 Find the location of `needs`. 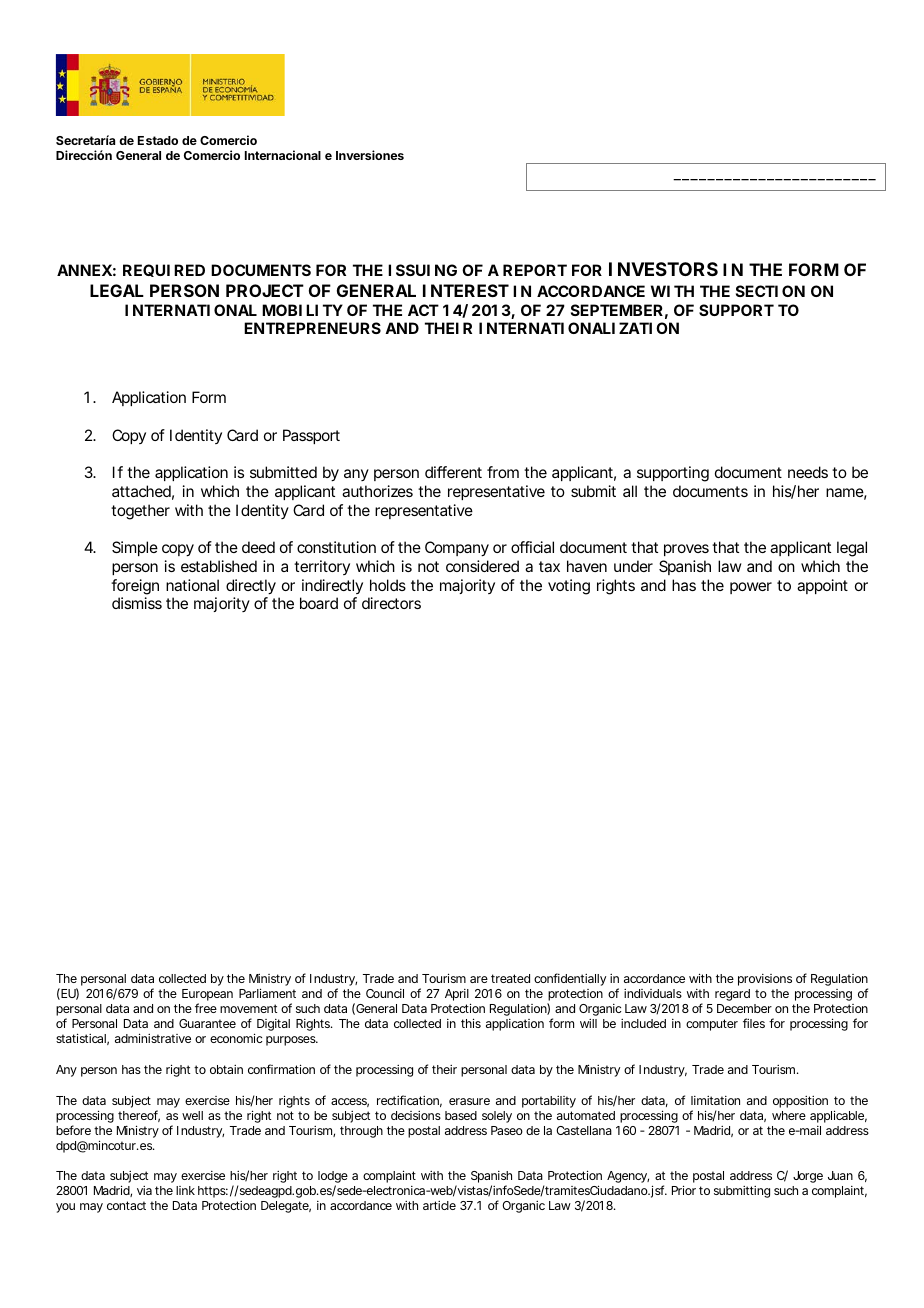

needs is located at coordinates (808, 472).
